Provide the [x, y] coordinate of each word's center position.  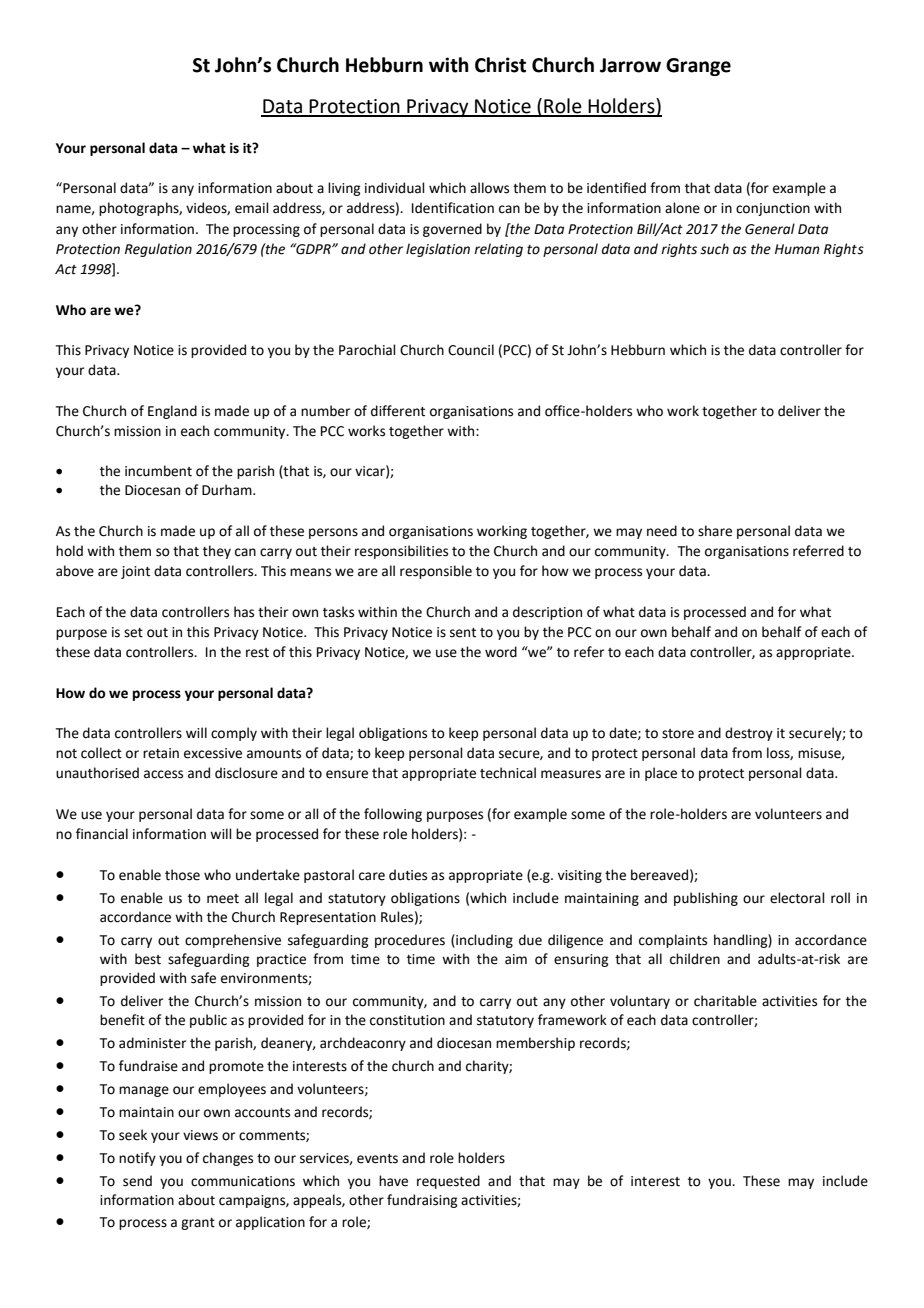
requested [448, 1182]
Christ [500, 65]
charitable [725, 1001]
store [678, 734]
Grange [698, 67]
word [501, 652]
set [133, 633]
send [137, 1181]
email [252, 208]
